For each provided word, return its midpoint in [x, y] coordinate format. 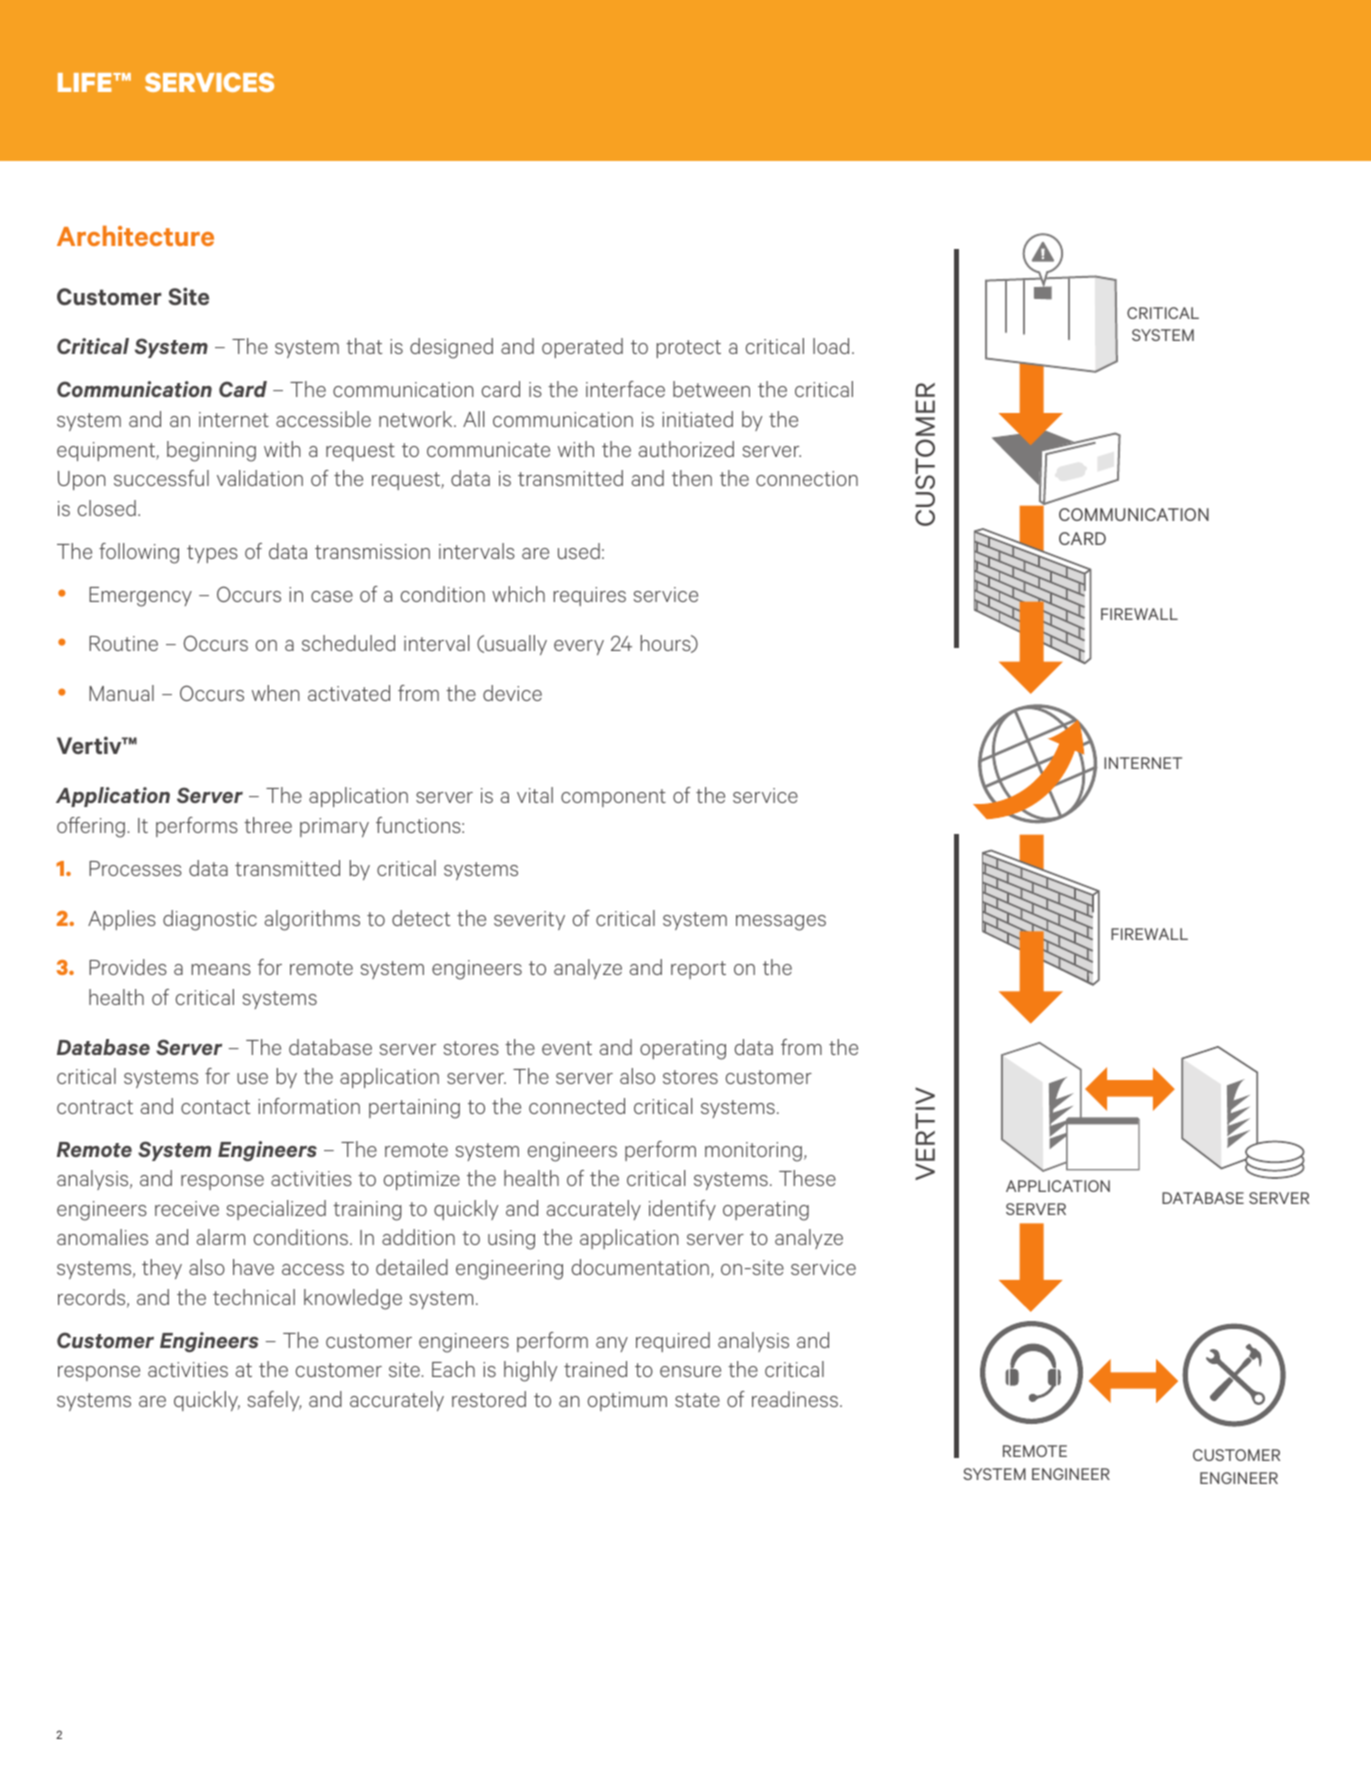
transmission [372, 551]
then [692, 478]
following [139, 553]
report [698, 970]
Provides [128, 967]
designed [451, 348]
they [162, 1269]
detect [421, 918]
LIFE [86, 82]
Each [453, 1369]
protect [689, 349]
